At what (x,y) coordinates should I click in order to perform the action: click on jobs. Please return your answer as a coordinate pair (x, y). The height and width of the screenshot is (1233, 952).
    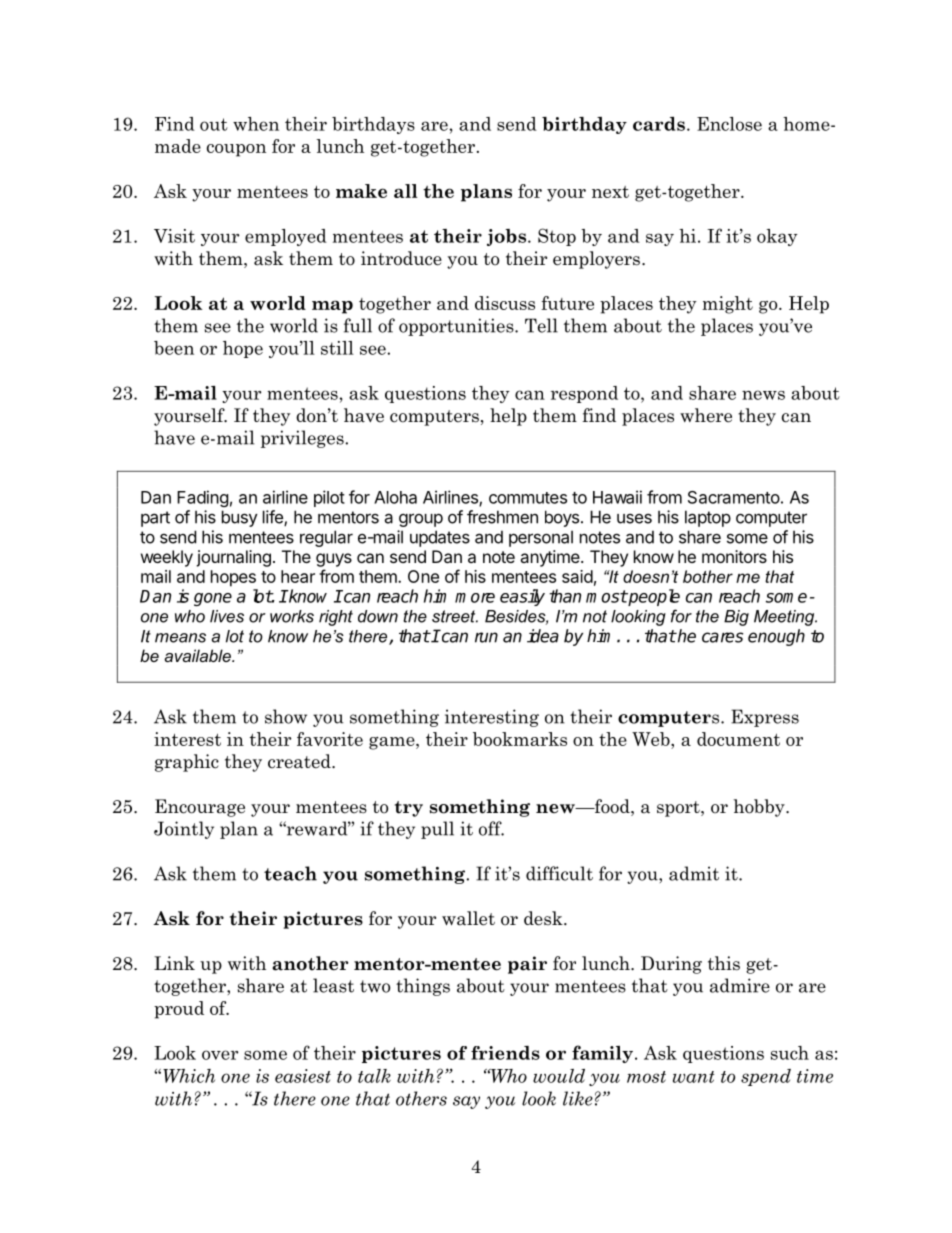
    Looking at the image, I should click on (508, 237).
